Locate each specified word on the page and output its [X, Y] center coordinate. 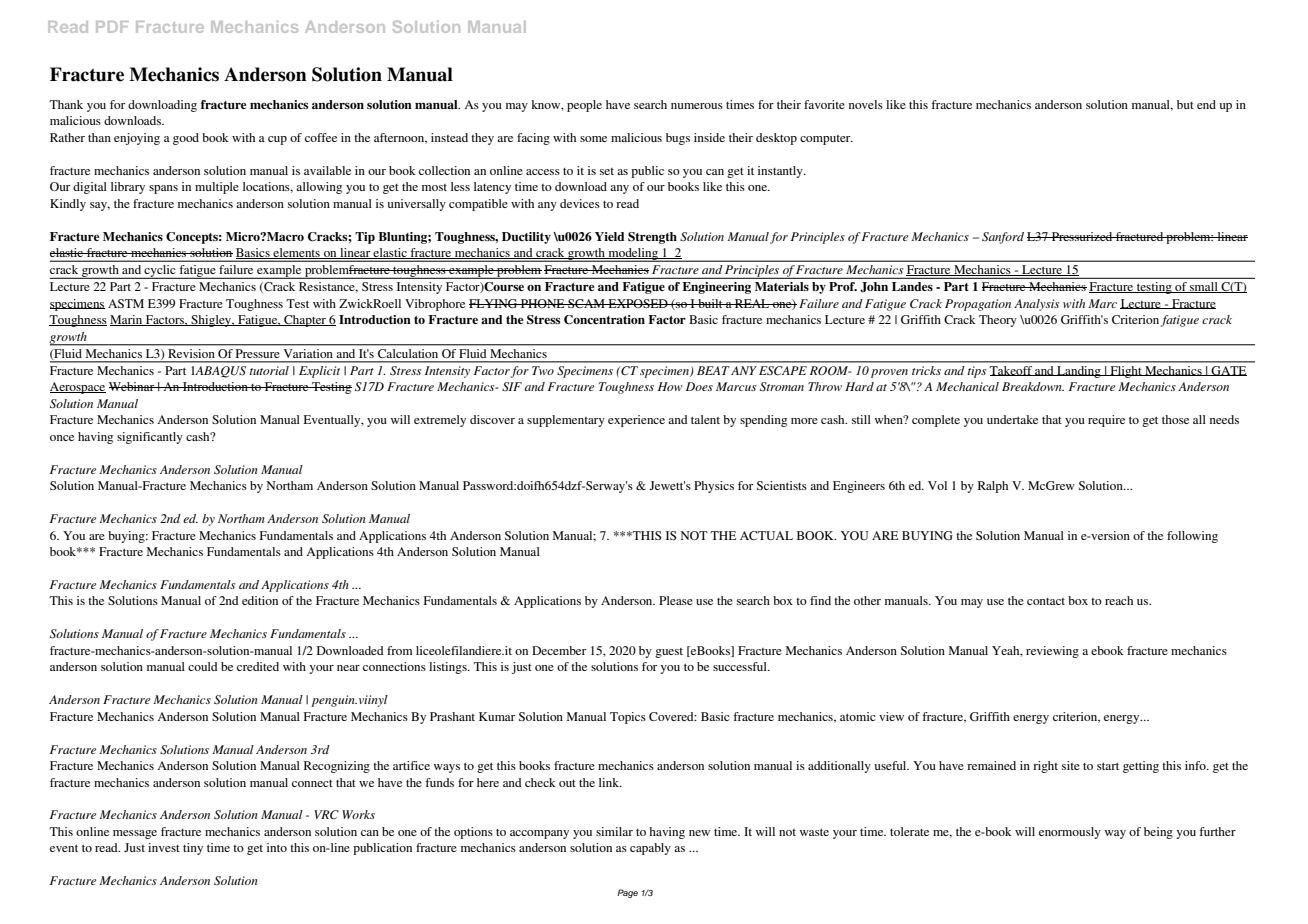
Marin [127, 320]
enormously [1070, 833]
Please [676, 600]
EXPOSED [638, 303]
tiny [193, 849]
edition [260, 600]
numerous [697, 106]
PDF [112, 27]
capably [650, 849]
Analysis [1036, 305]
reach [1119, 600]
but [1185, 104]
